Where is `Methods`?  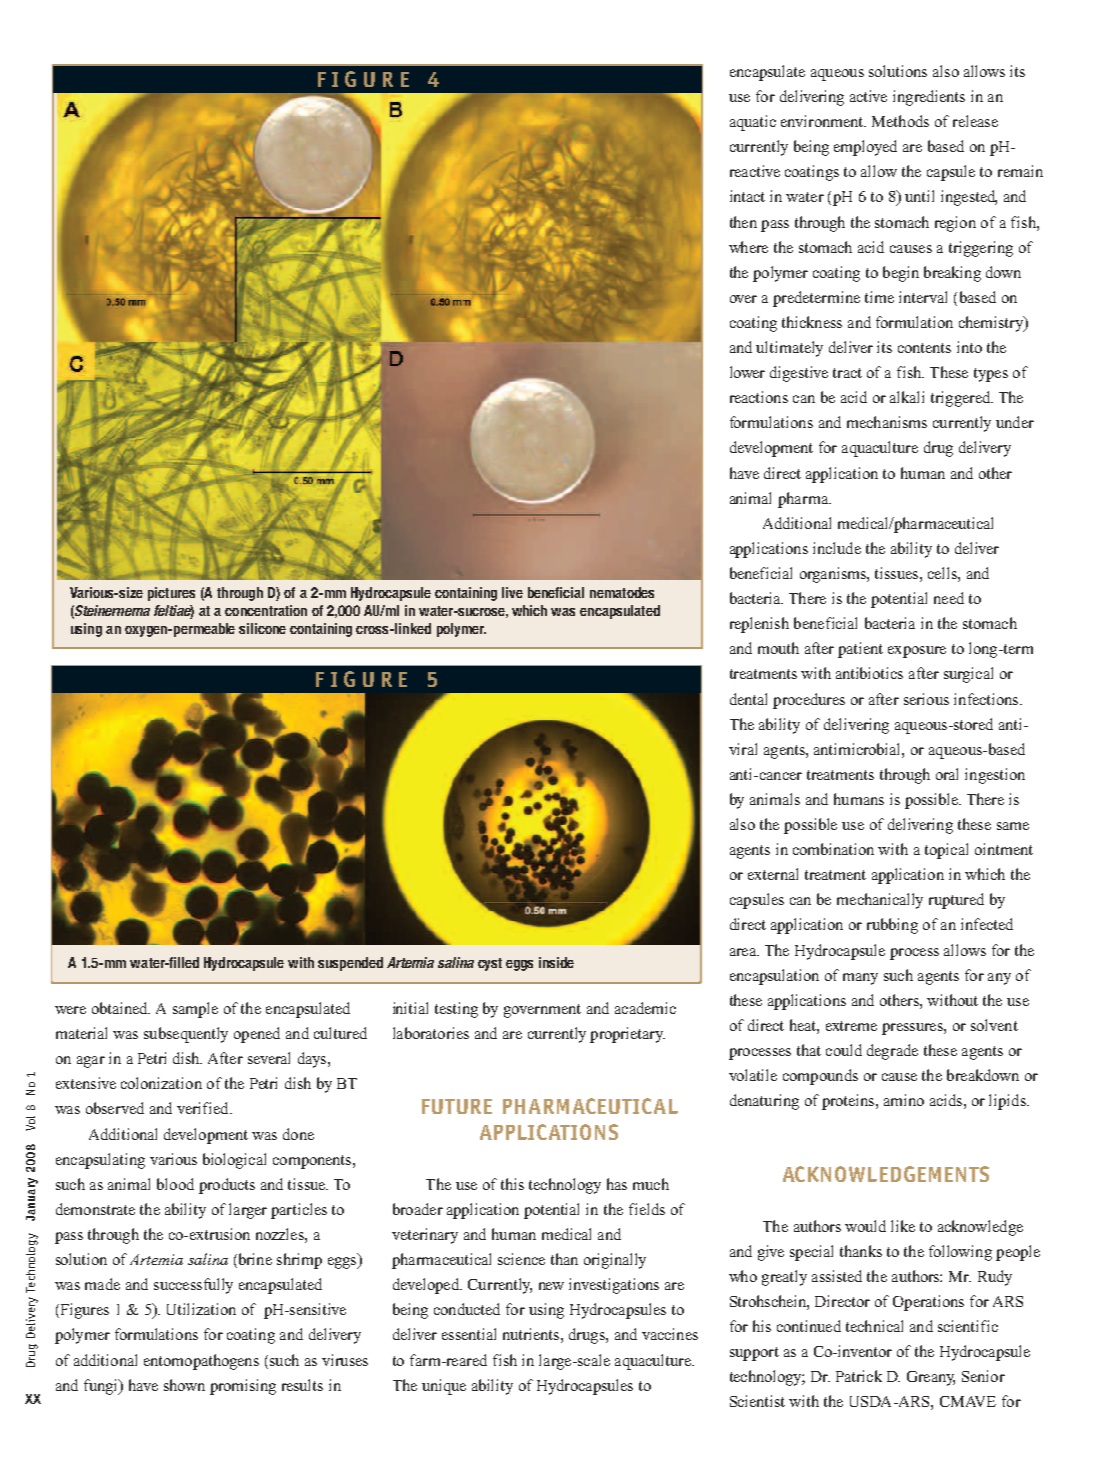
Methods is located at coordinates (900, 121).
